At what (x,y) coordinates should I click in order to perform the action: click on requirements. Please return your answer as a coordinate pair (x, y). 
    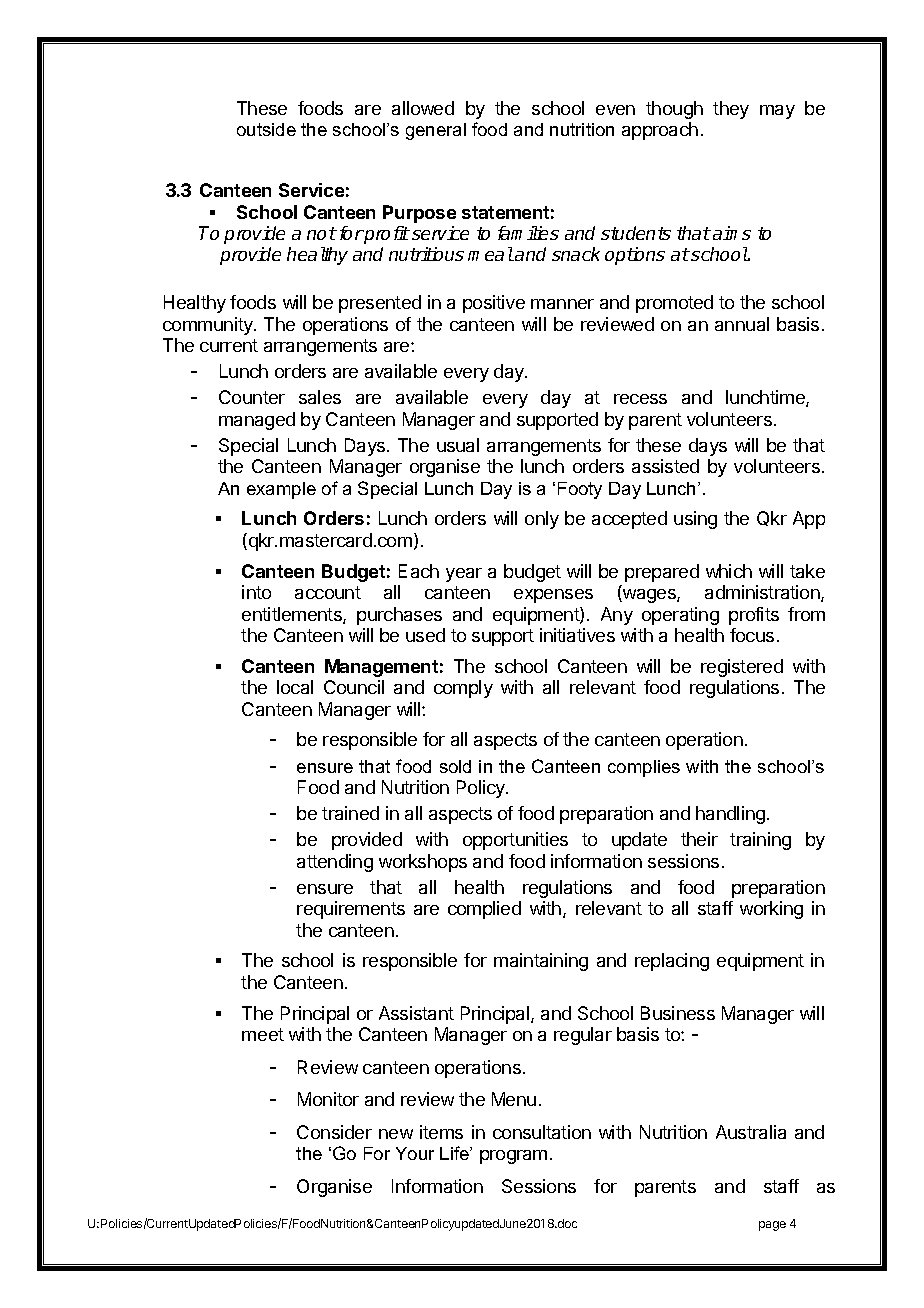
    Looking at the image, I should click on (351, 910).
